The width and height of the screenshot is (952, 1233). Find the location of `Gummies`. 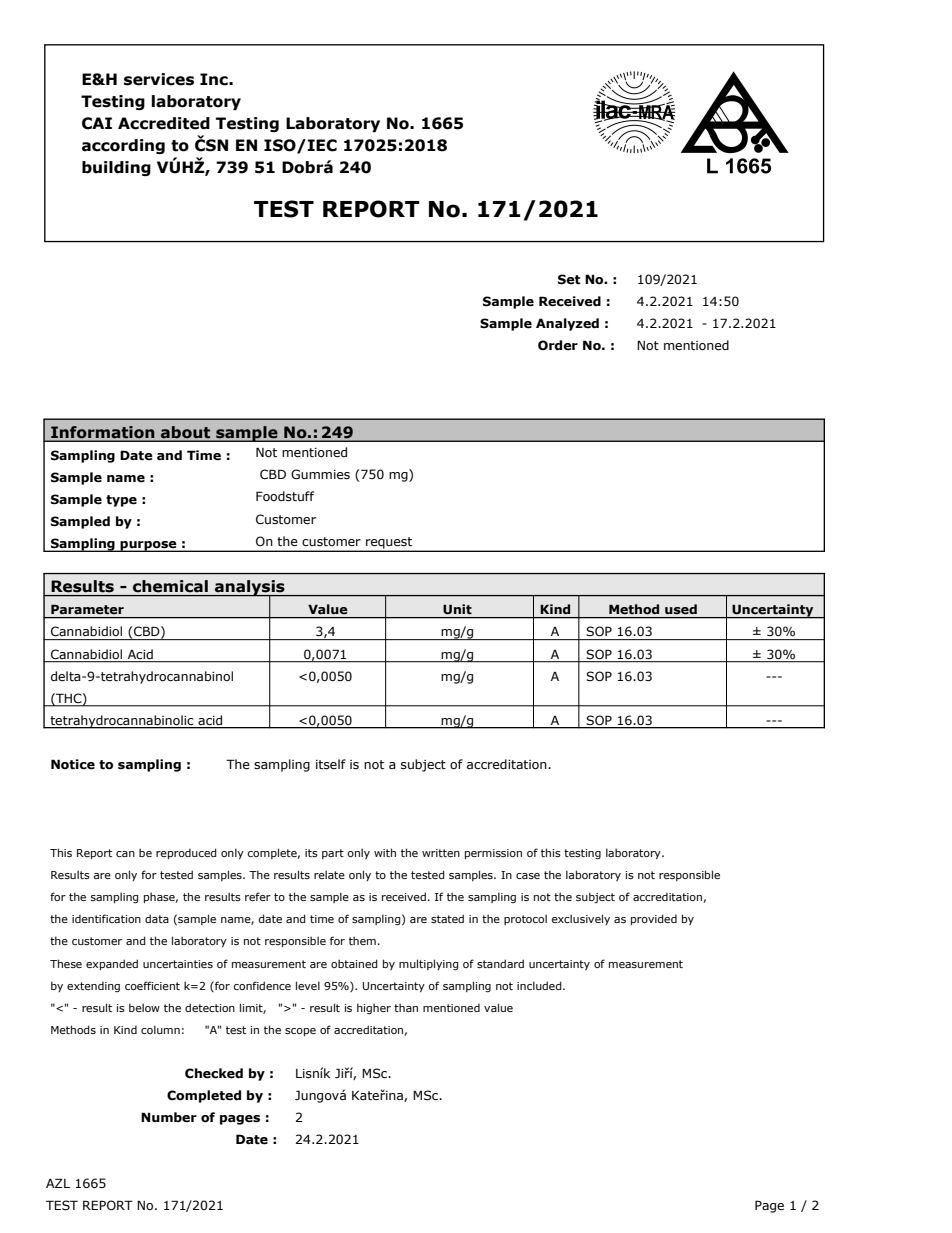

Gummies is located at coordinates (320, 474).
